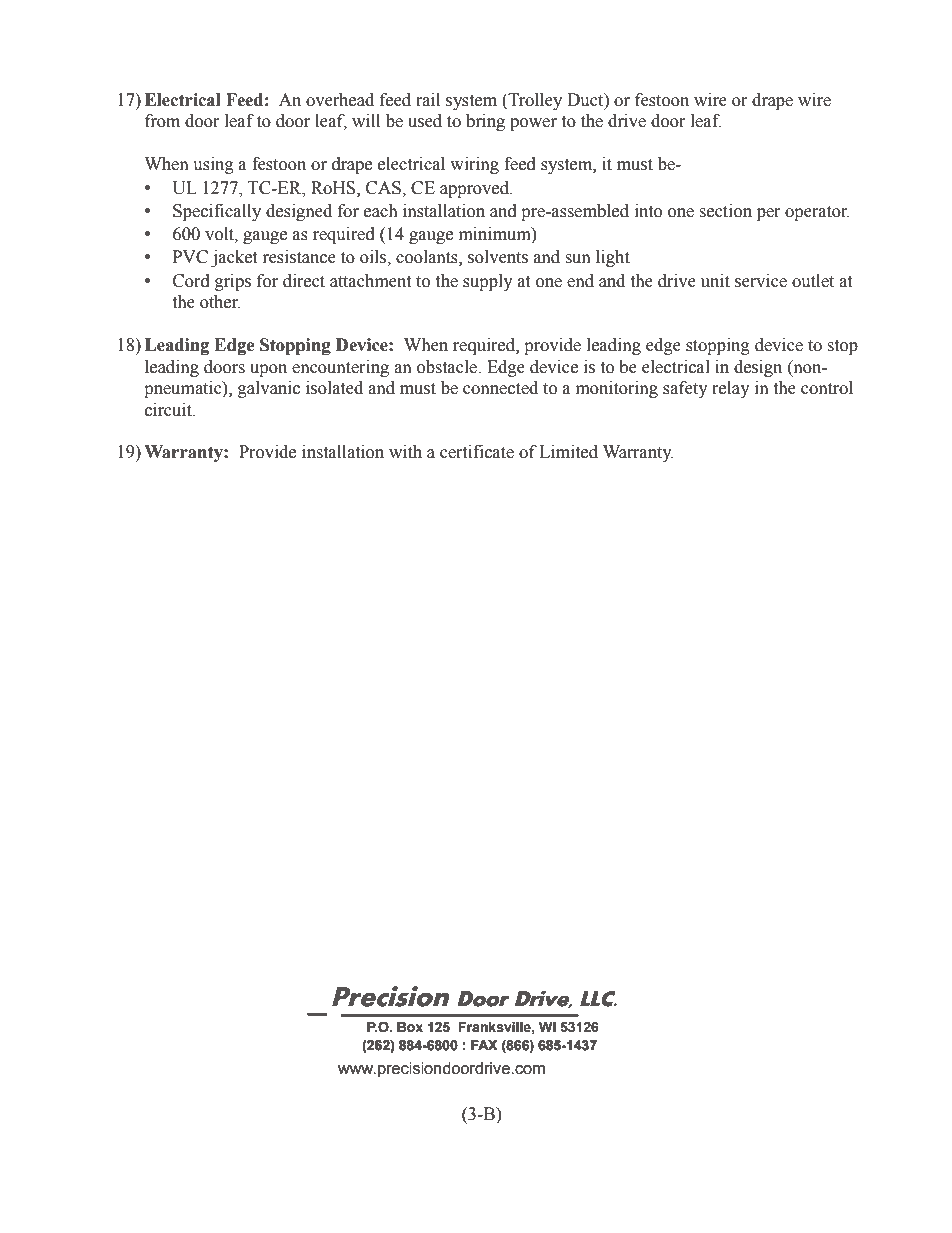  Describe the element at coordinates (484, 1045) in the image. I see `FAX` at that location.
